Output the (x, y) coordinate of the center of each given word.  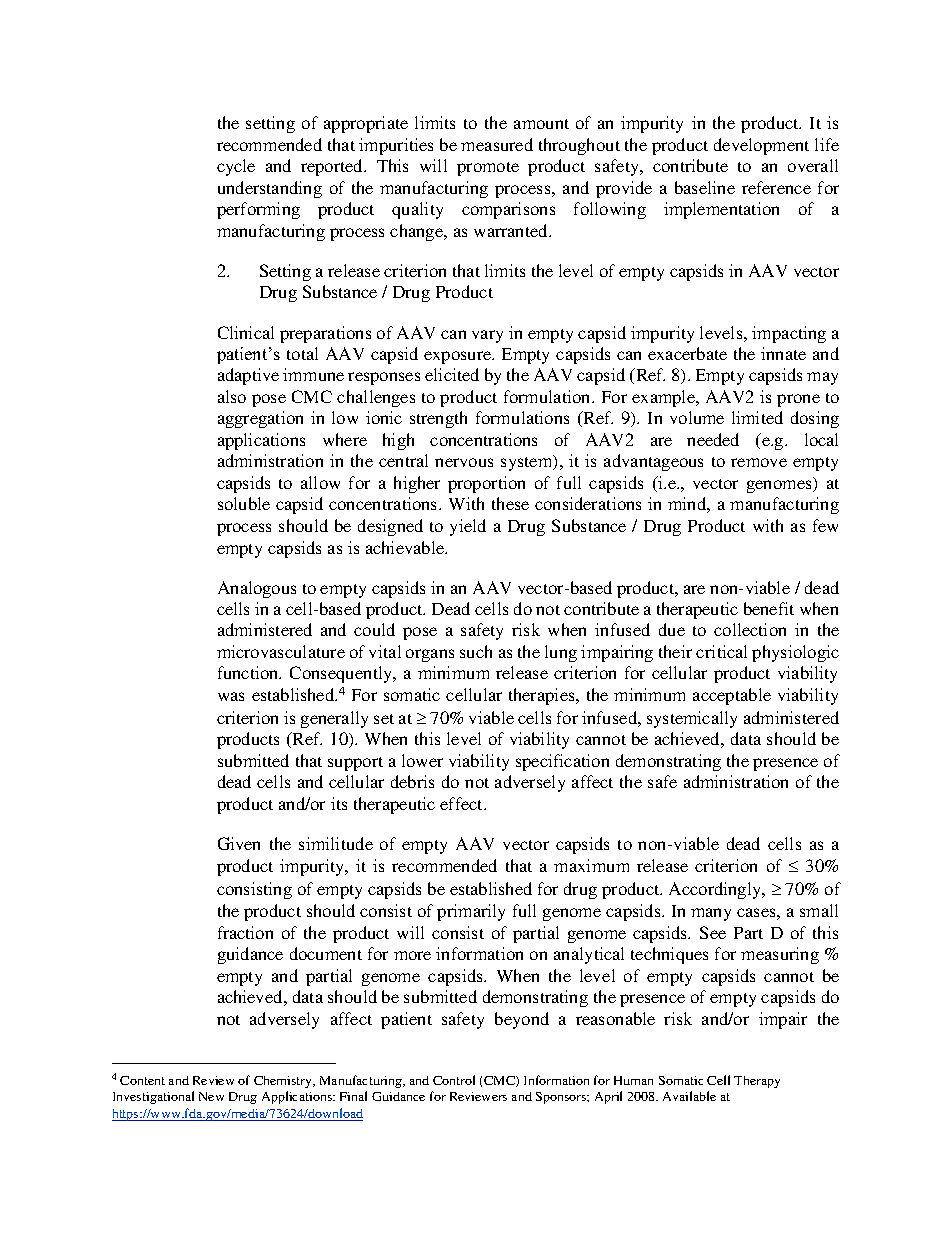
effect (463, 803)
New (211, 1096)
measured (497, 144)
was (231, 696)
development (761, 146)
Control (454, 1080)
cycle (236, 167)
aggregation (260, 419)
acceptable (732, 696)
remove (759, 462)
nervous (464, 462)
